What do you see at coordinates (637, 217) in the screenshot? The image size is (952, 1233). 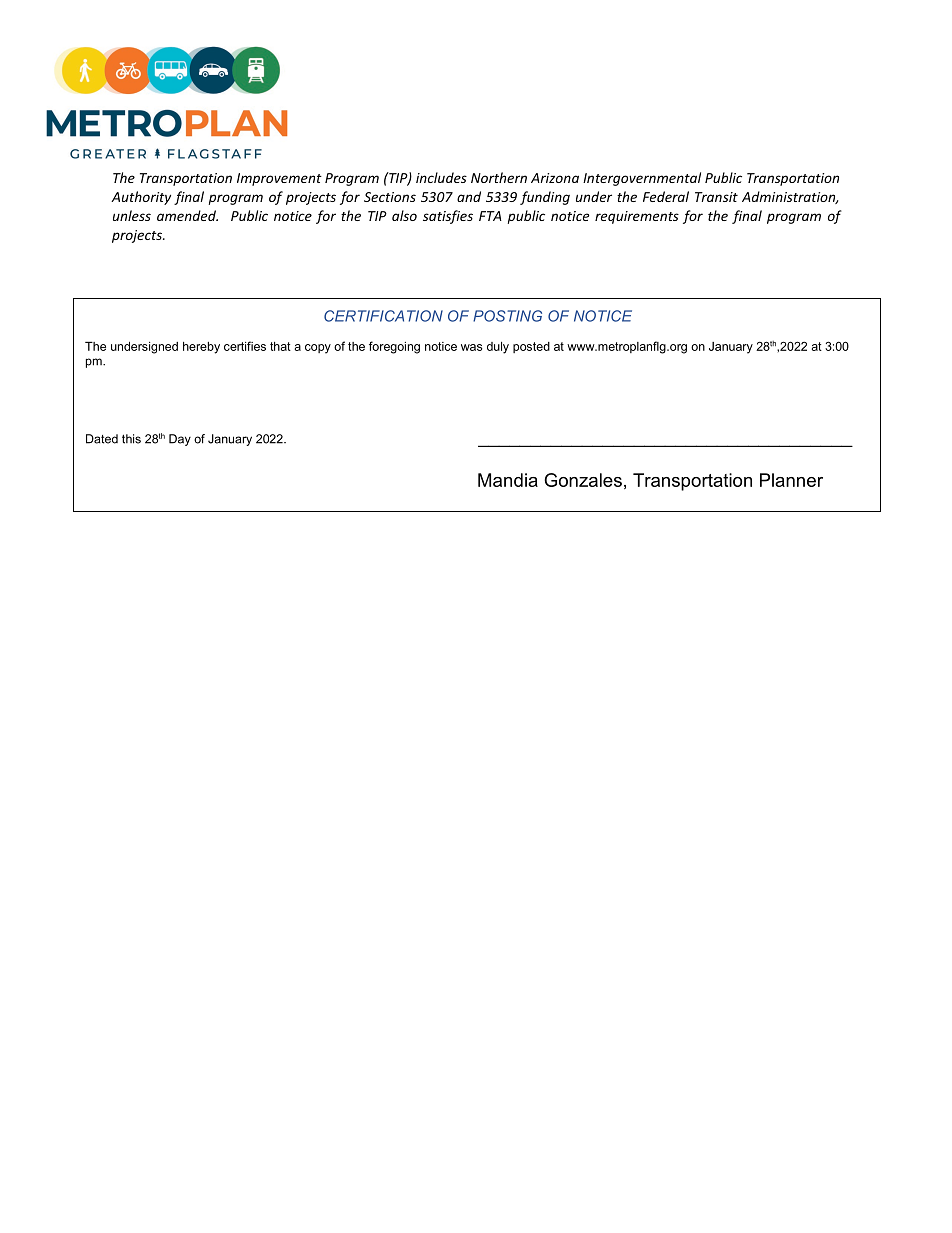 I see `requirements` at bounding box center [637, 217].
